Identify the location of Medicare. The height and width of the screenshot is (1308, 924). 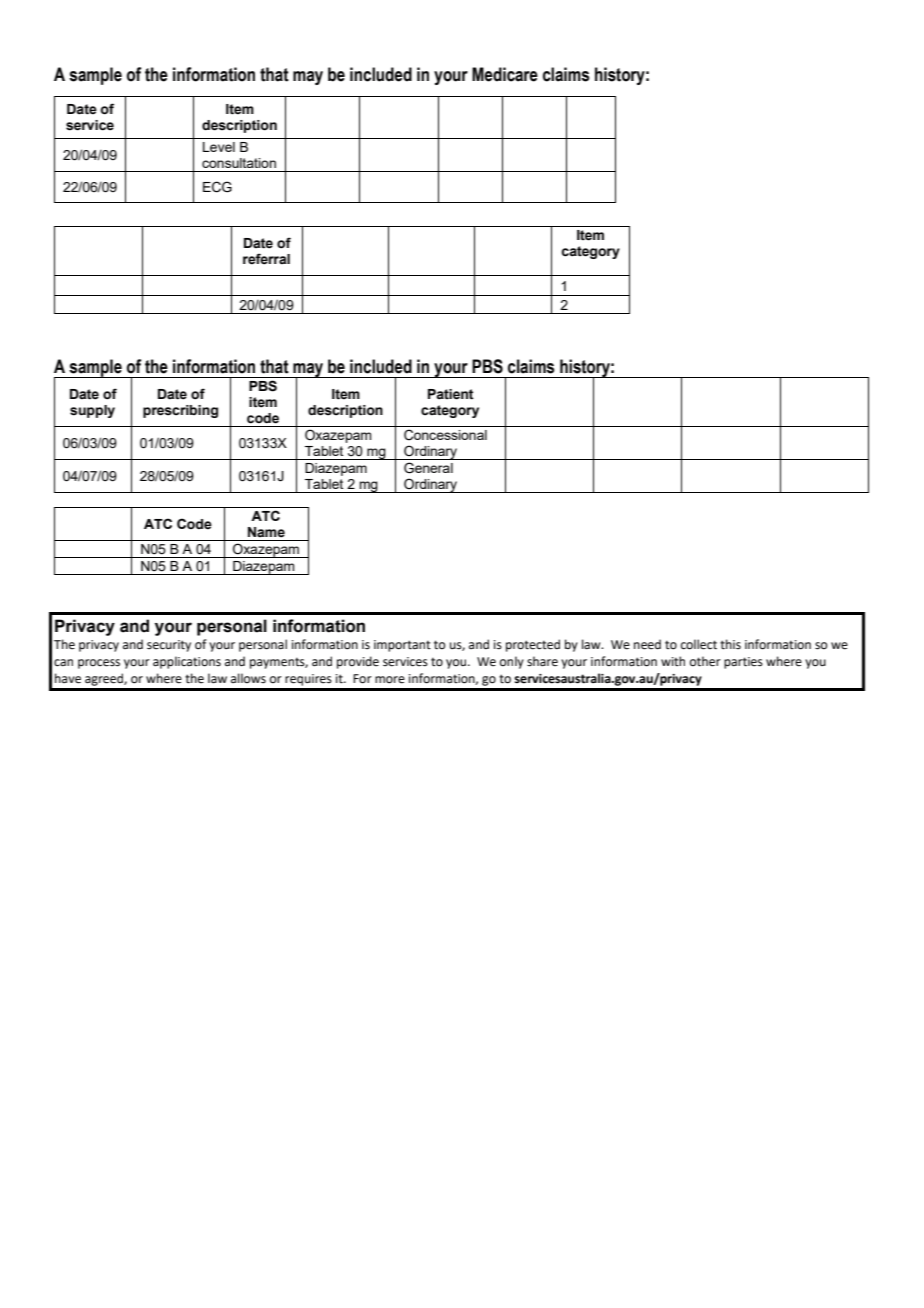
(505, 74).
